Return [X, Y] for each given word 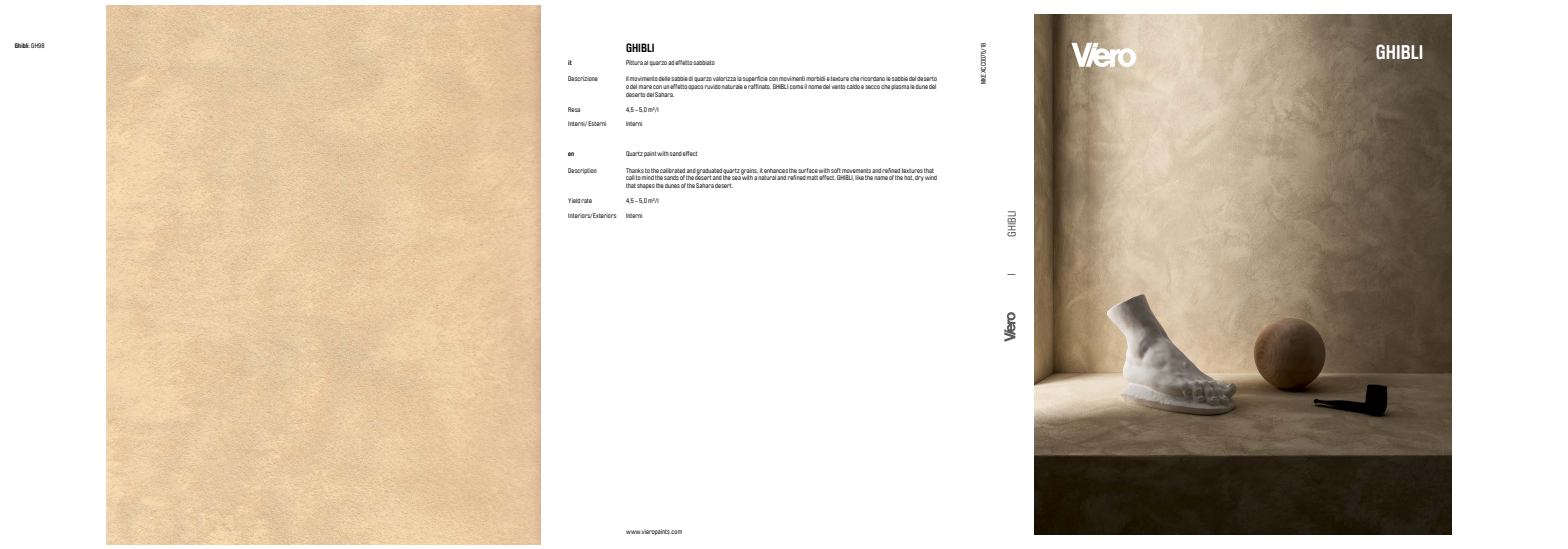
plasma [900, 87]
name [881, 178]
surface [808, 170]
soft [836, 170]
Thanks [635, 170]
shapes [646, 186]
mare [645, 87]
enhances [776, 170]
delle [664, 78]
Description [582, 171]
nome [815, 87]
